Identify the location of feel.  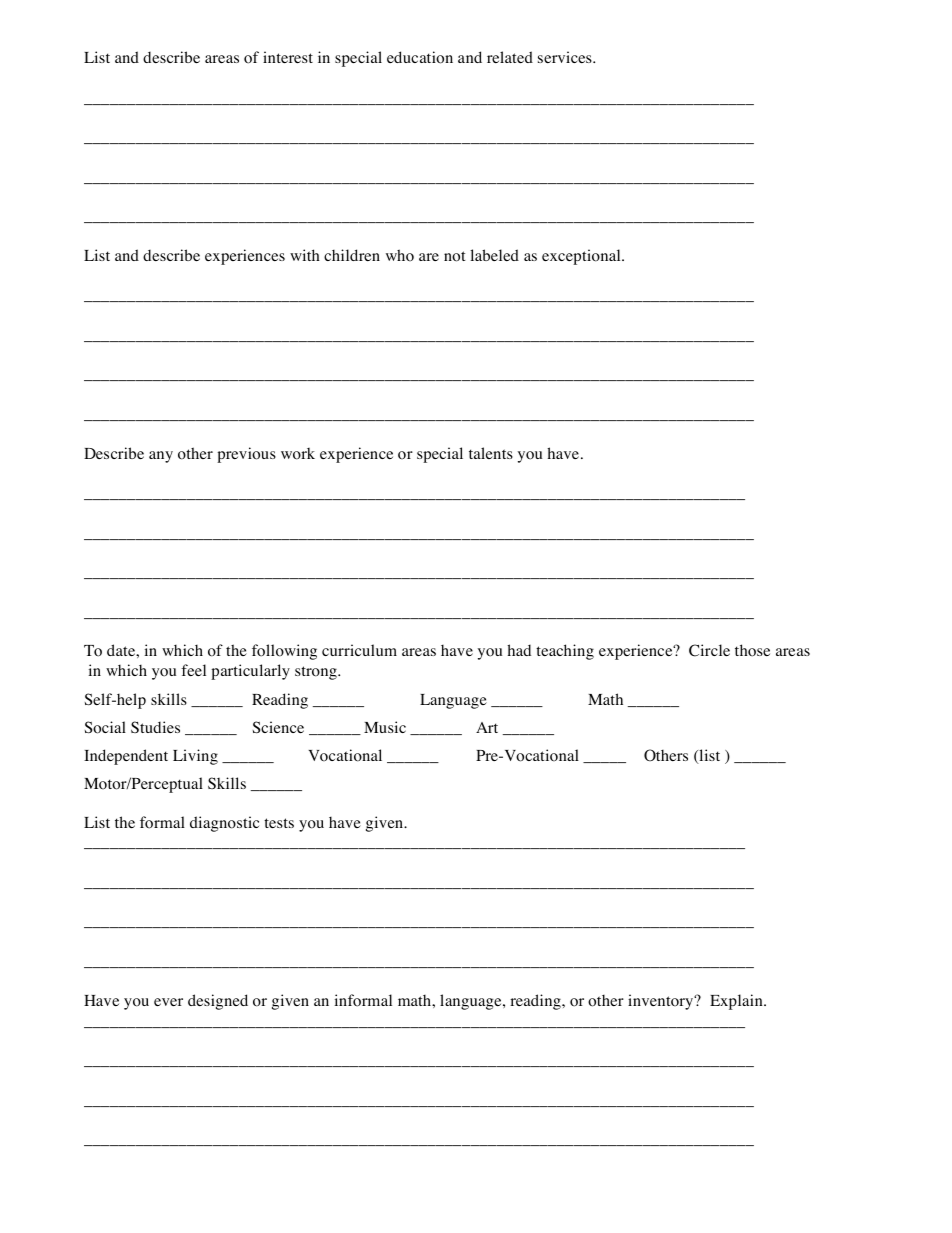
(193, 670).
